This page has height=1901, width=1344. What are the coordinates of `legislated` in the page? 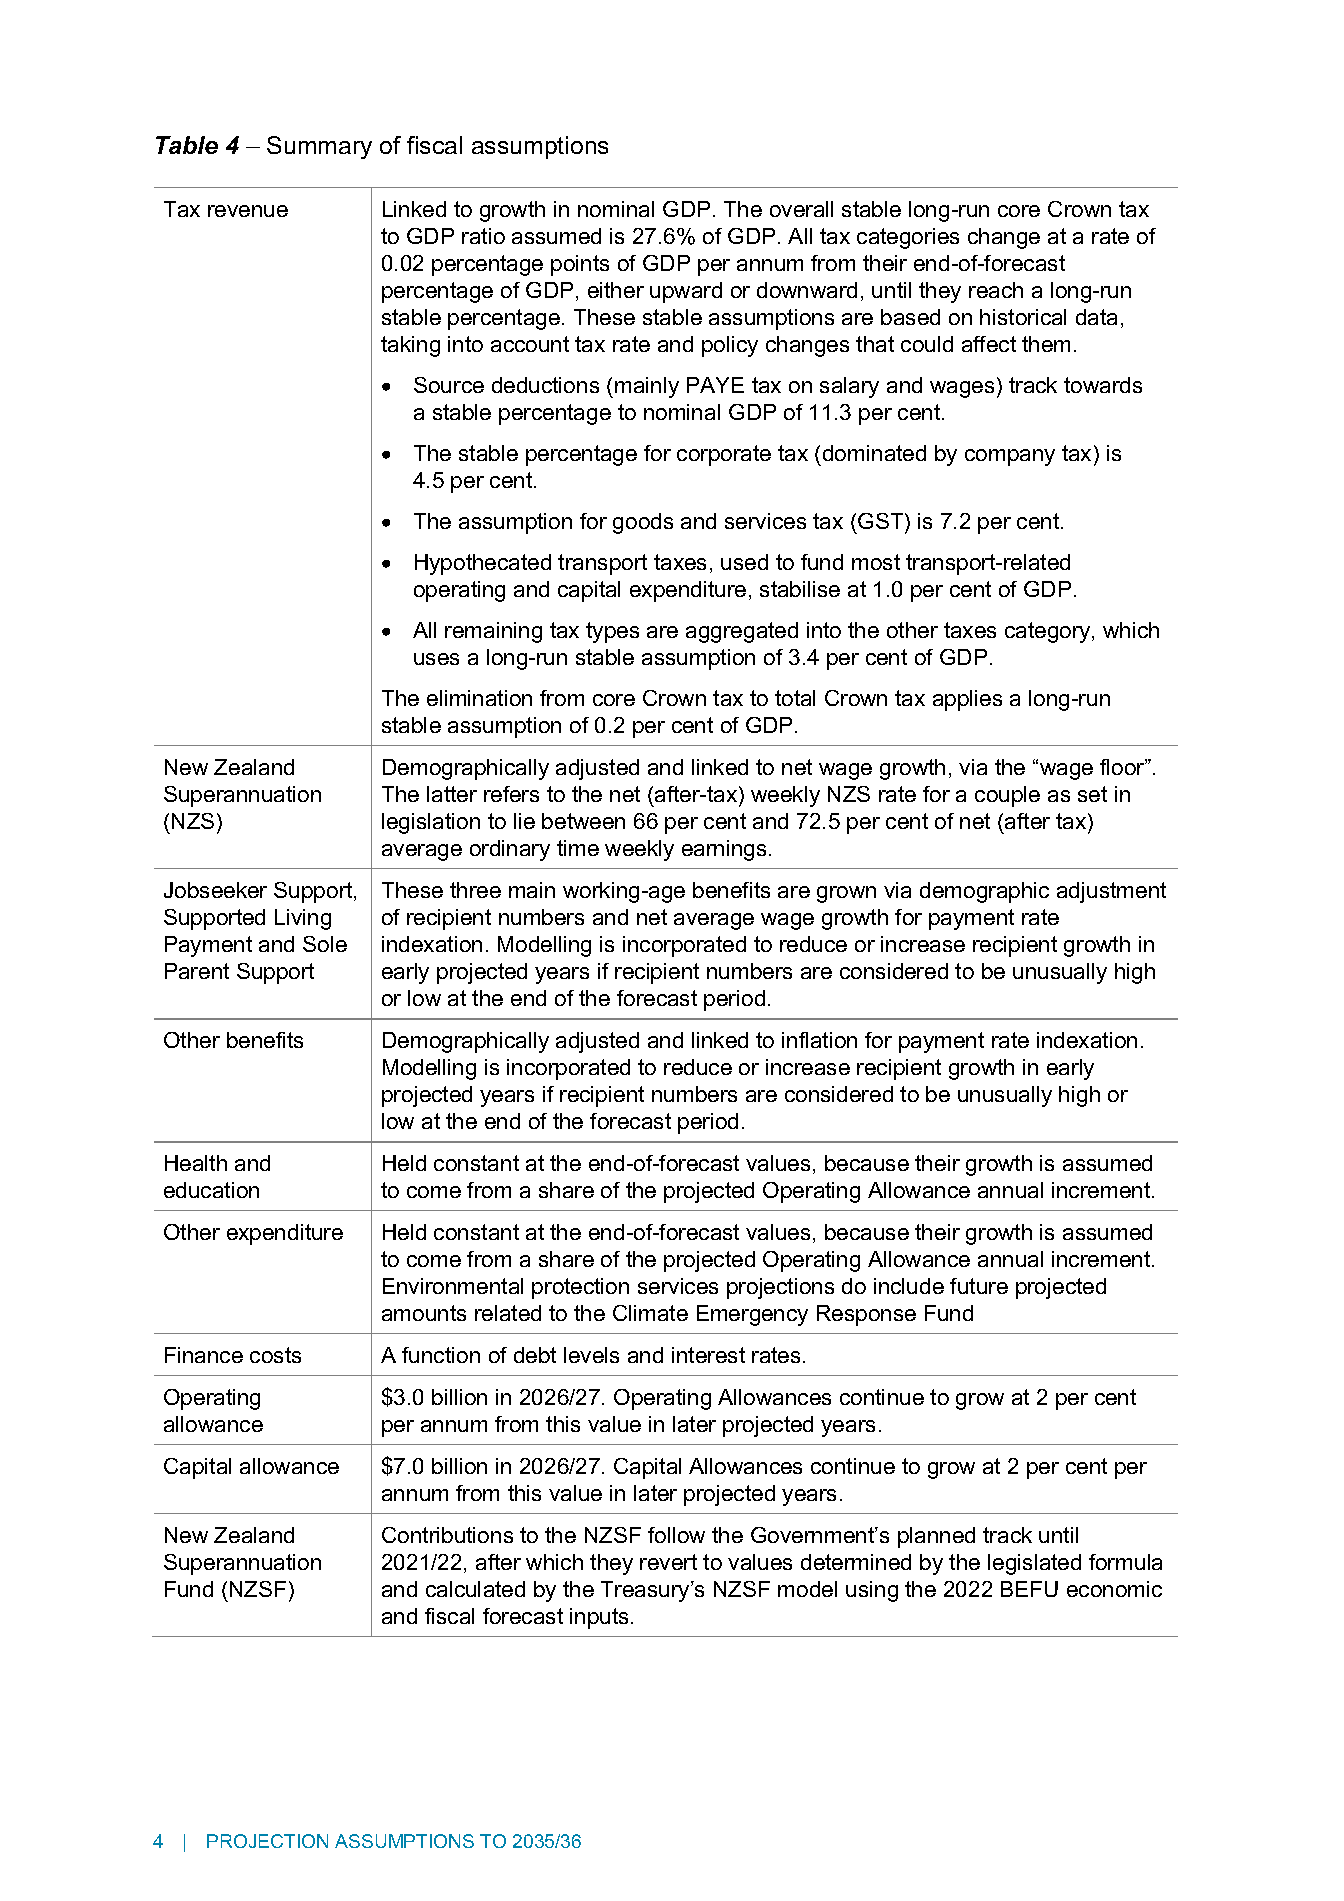 It's located at (1034, 1564).
